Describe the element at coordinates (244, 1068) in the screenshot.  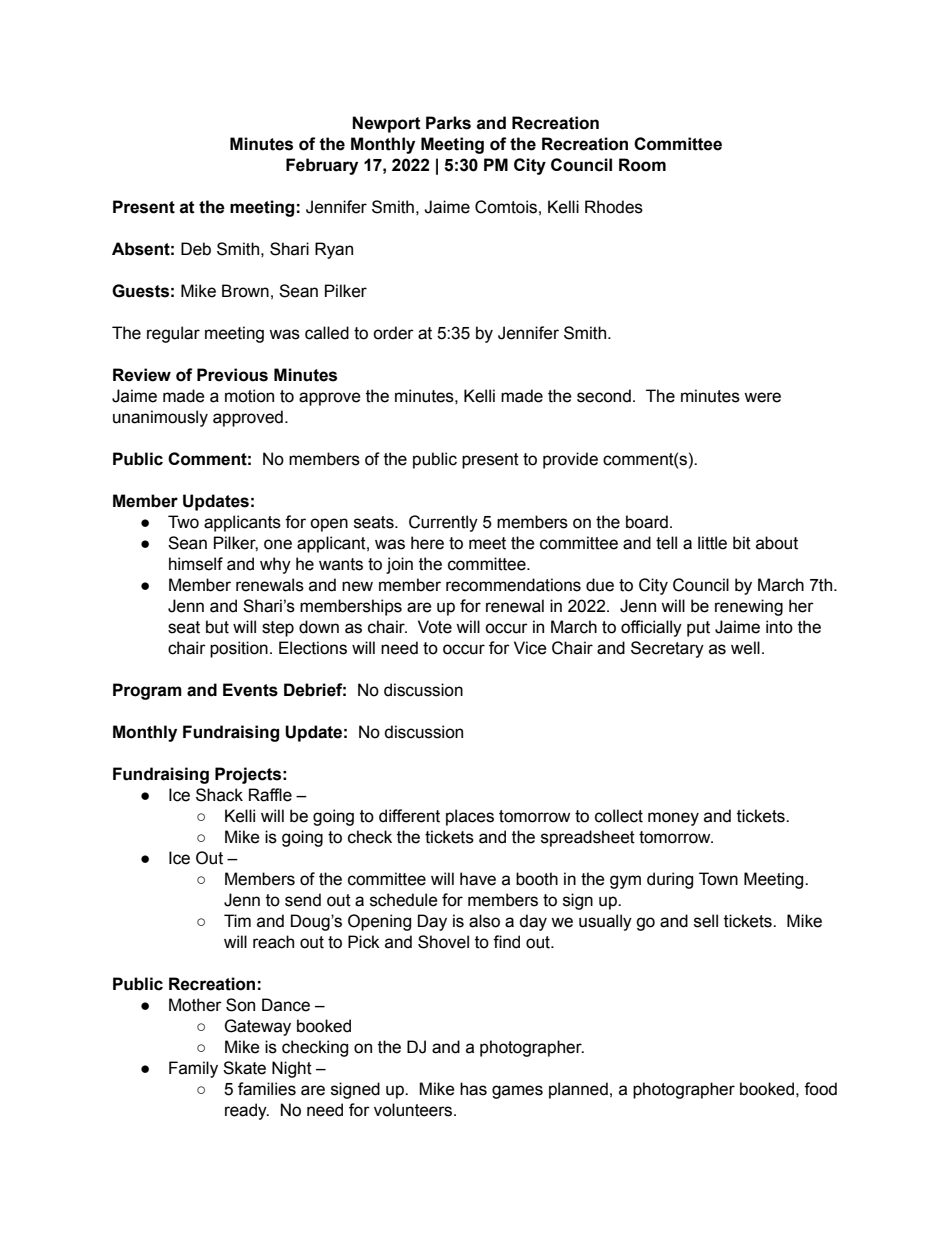
I see `Skate` at that location.
